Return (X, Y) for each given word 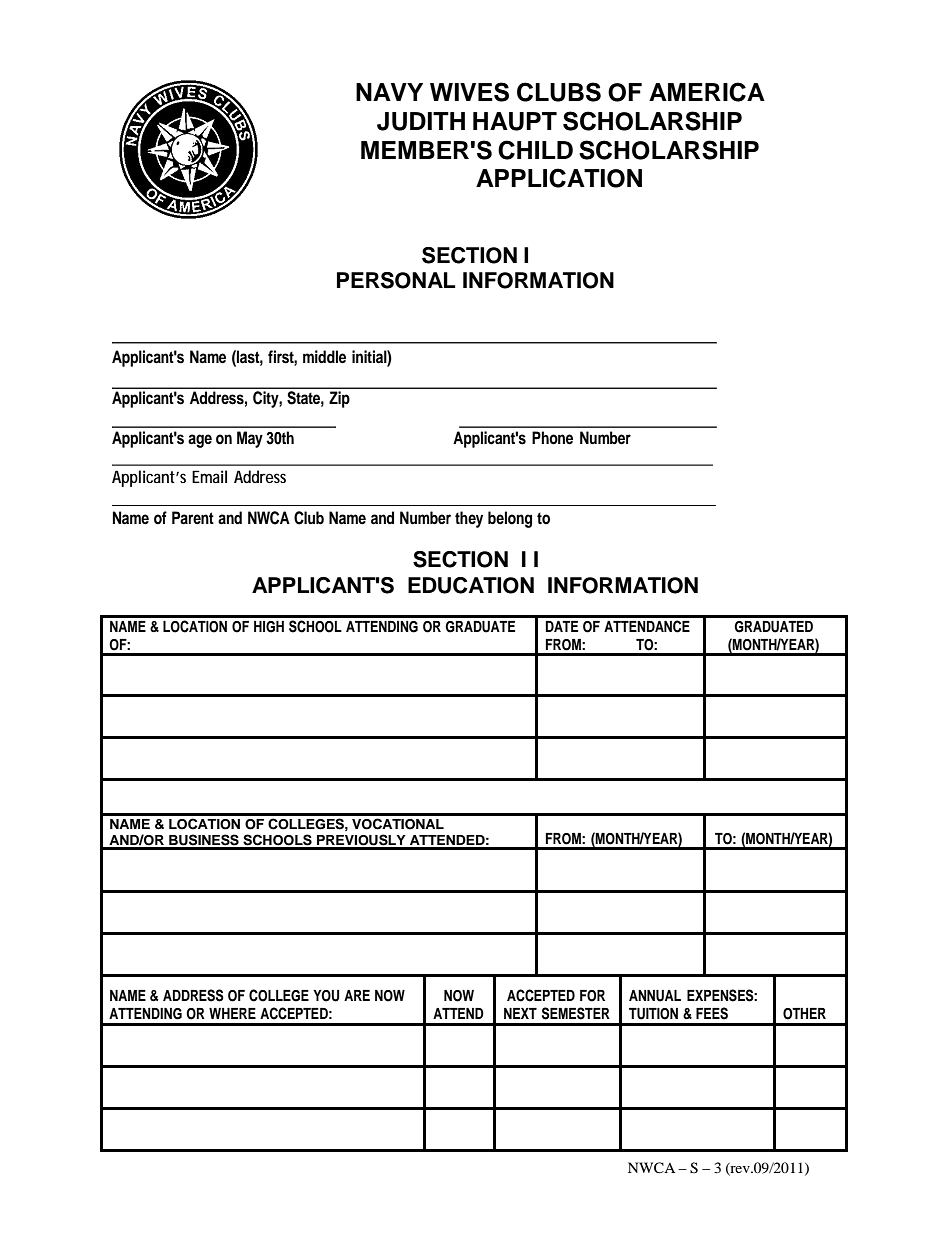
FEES (712, 1013)
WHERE (232, 1013)
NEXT (520, 1013)
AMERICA (707, 92)
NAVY (389, 92)
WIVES (469, 92)
